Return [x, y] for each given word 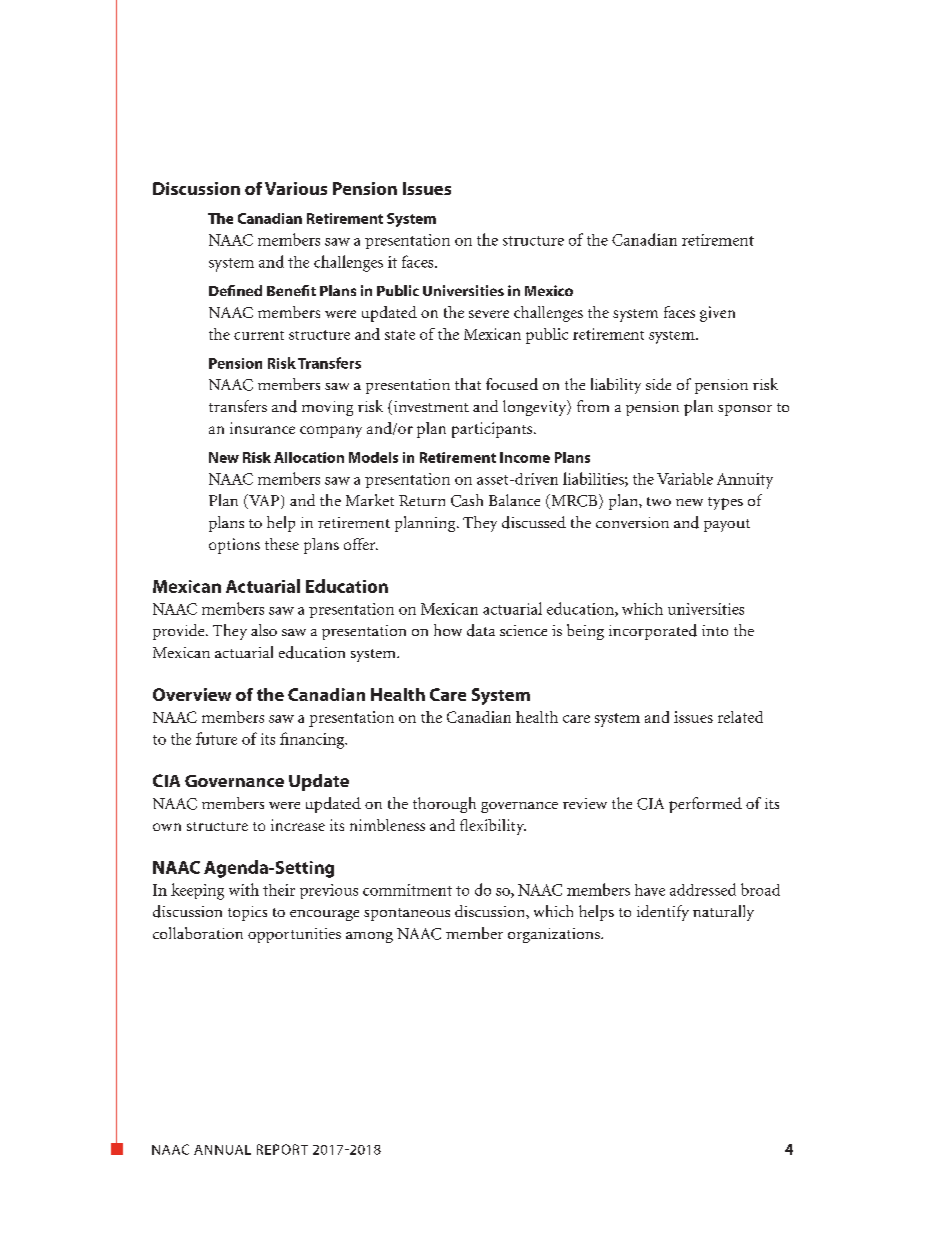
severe [489, 314]
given [717, 314]
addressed [703, 889]
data [481, 630]
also [264, 630]
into [715, 630]
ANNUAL [222, 1150]
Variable [685, 479]
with [244, 889]
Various [296, 188]
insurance [262, 428]
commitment [407, 890]
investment [430, 407]
